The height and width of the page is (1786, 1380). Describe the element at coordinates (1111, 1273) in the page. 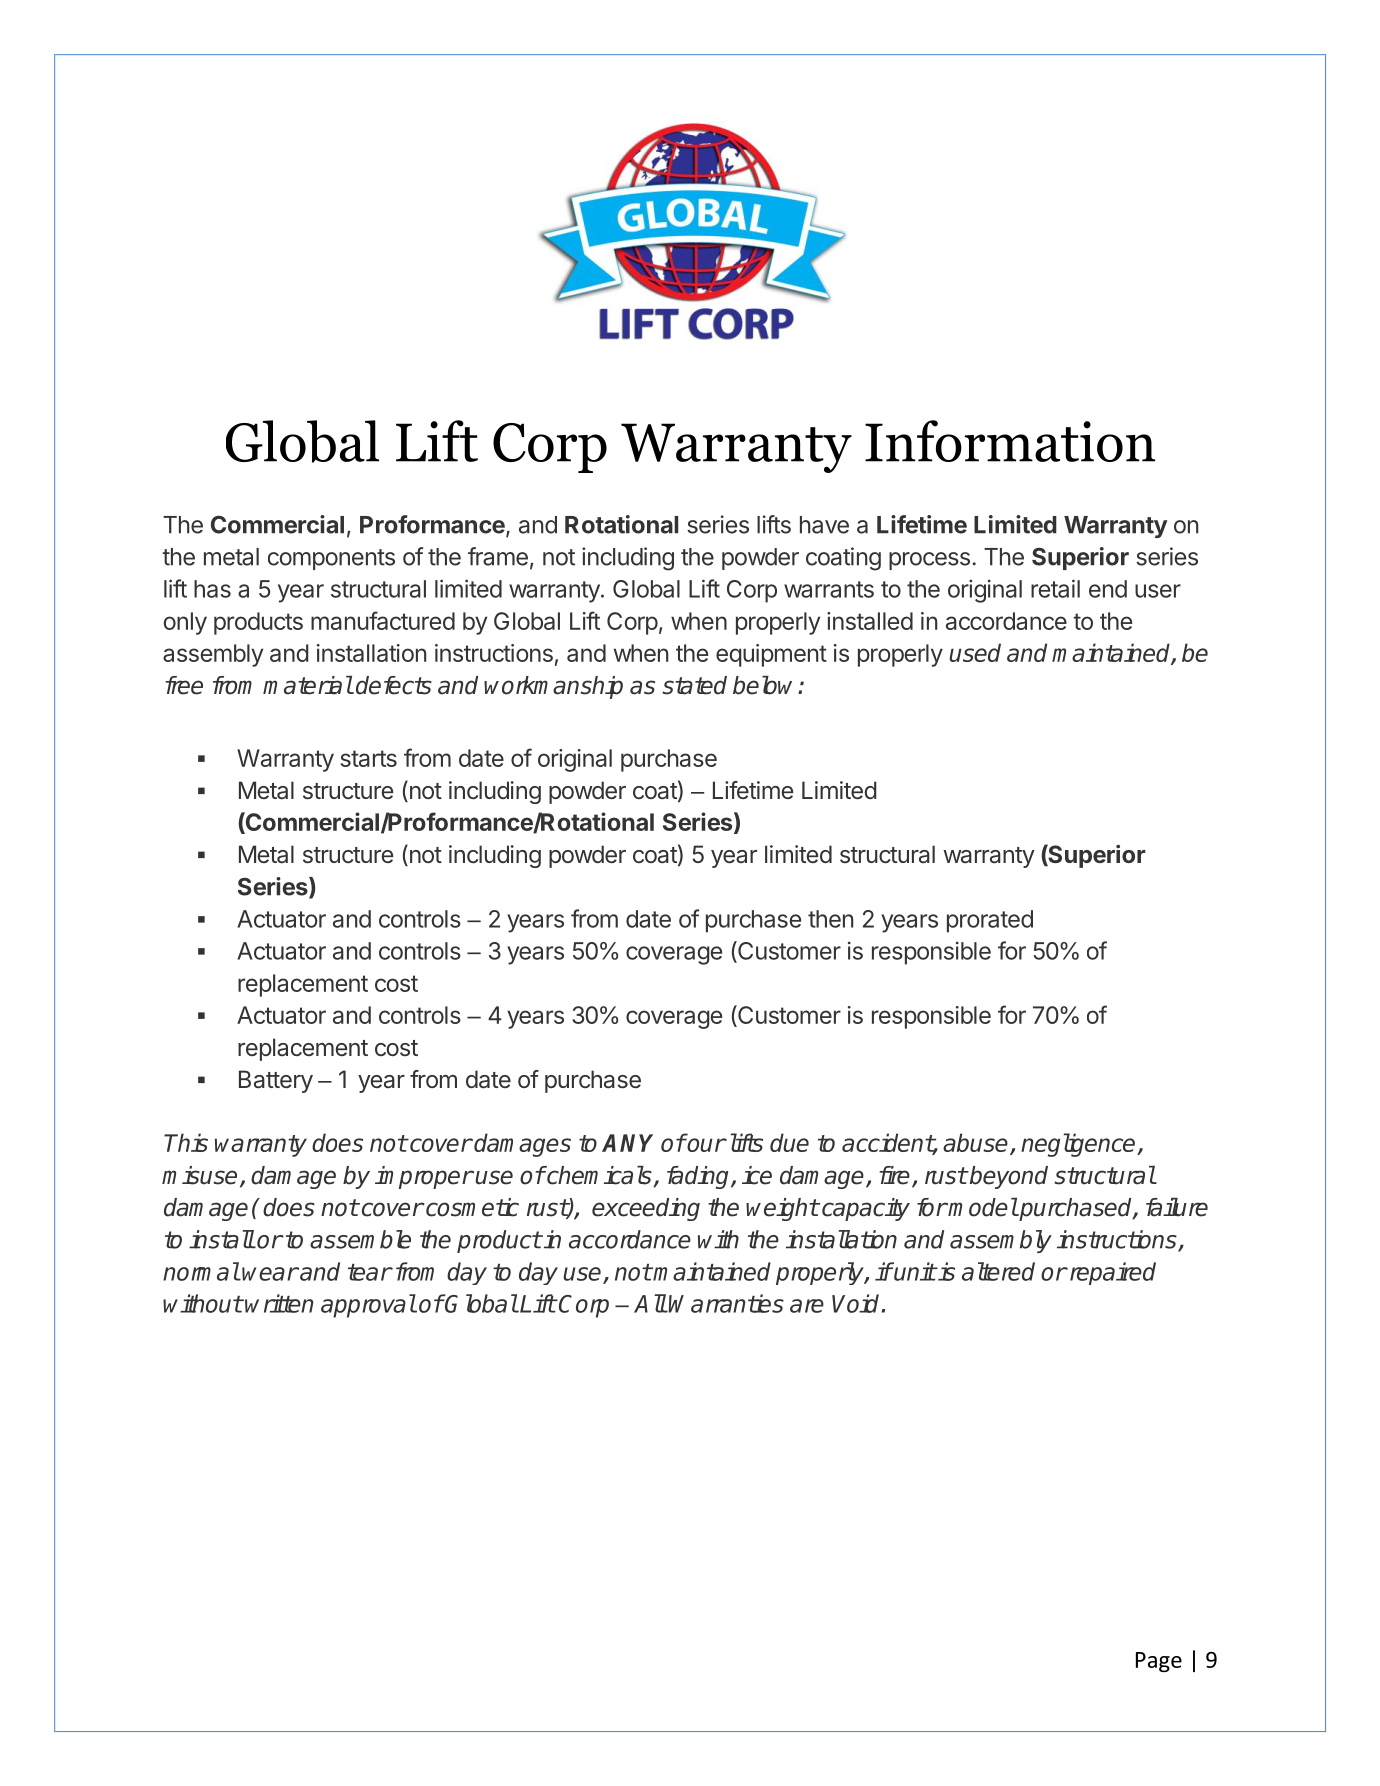

I see `repaired` at that location.
